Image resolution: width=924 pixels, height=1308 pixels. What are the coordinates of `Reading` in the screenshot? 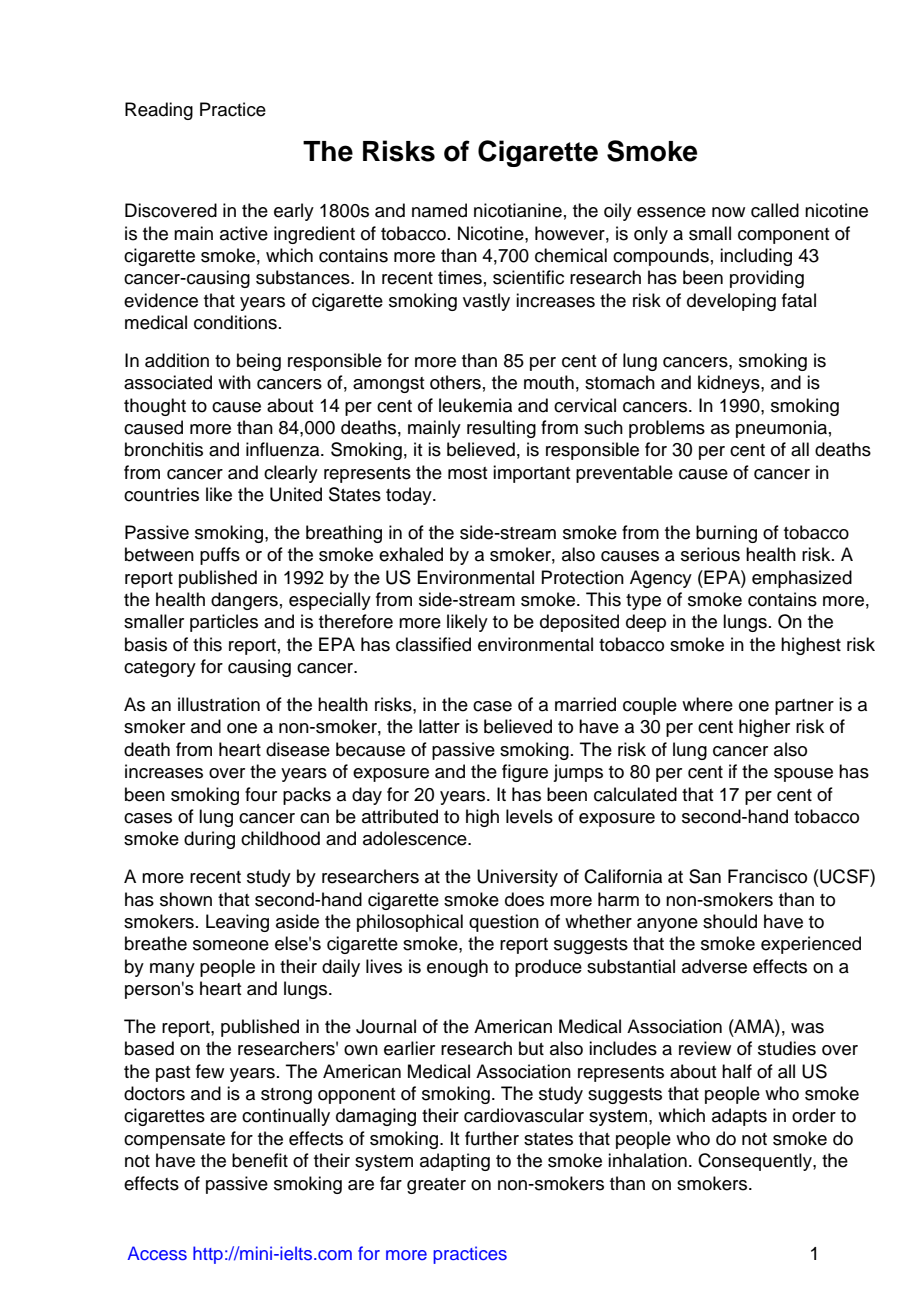 It's located at (159, 111).
